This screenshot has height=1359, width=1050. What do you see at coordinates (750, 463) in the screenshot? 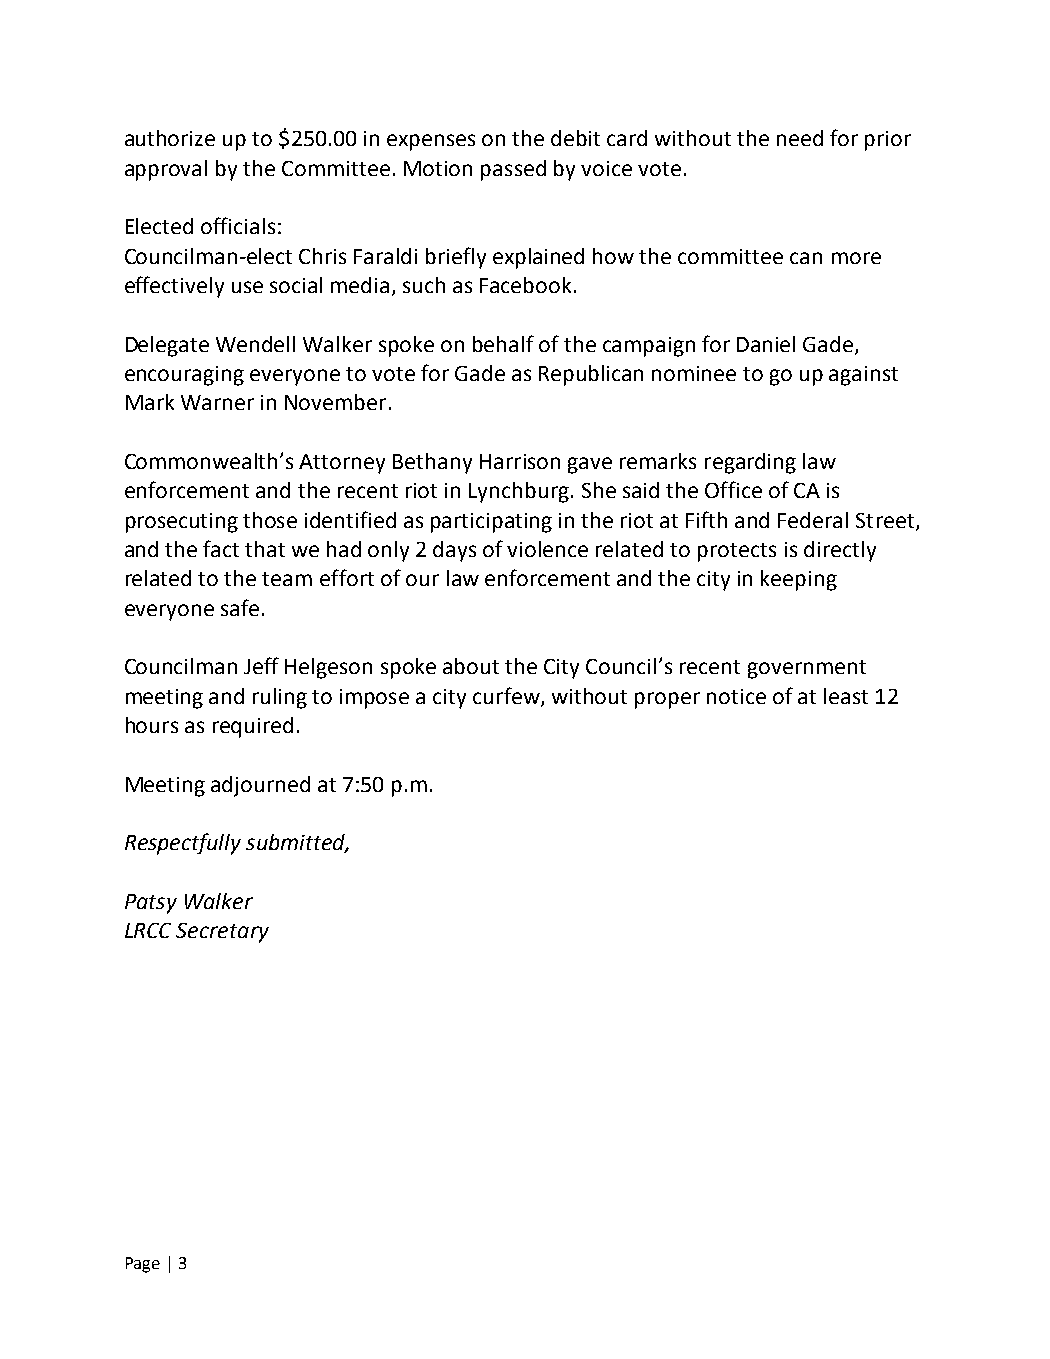
I see `regarding` at bounding box center [750, 463].
